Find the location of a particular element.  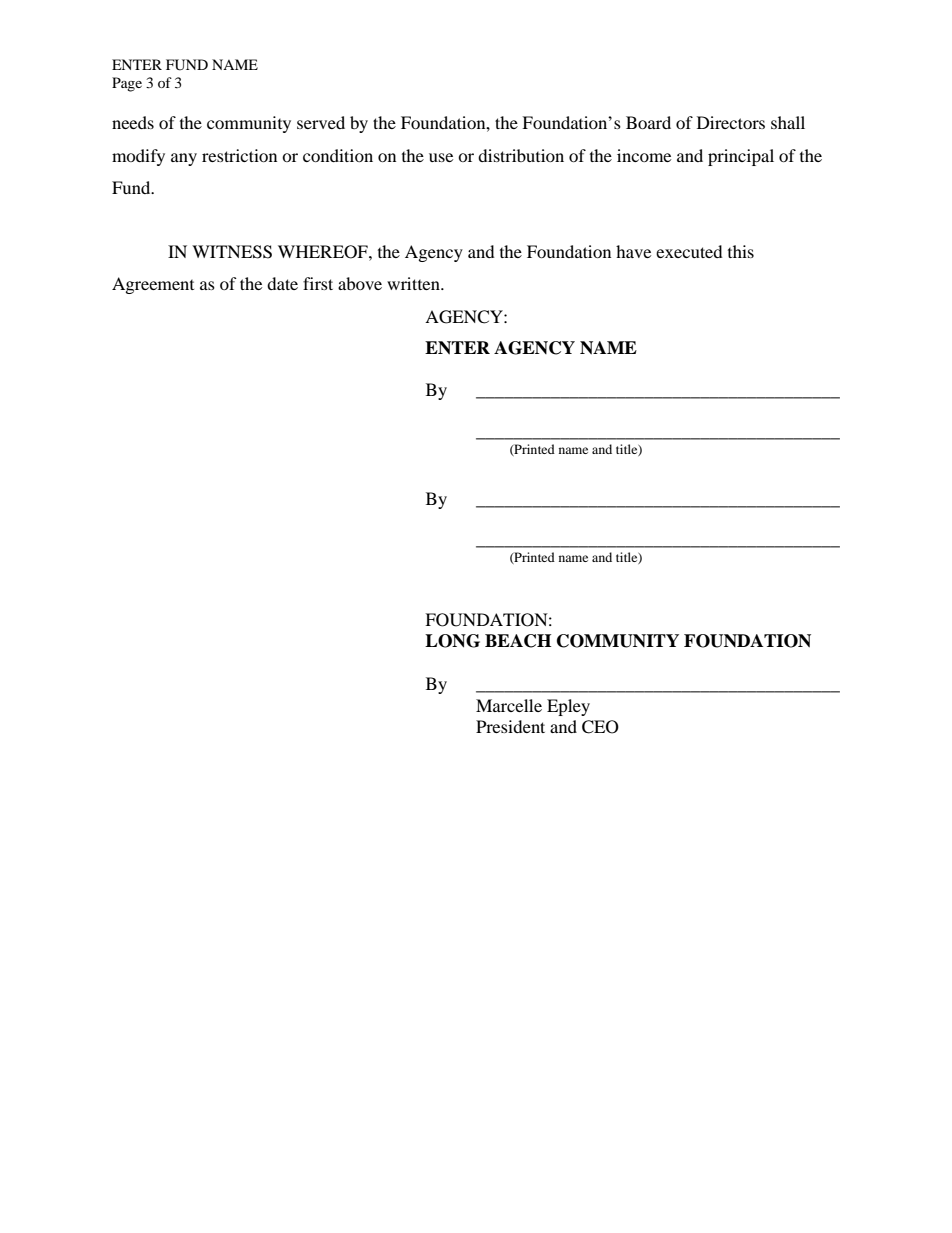

have is located at coordinates (633, 251).
